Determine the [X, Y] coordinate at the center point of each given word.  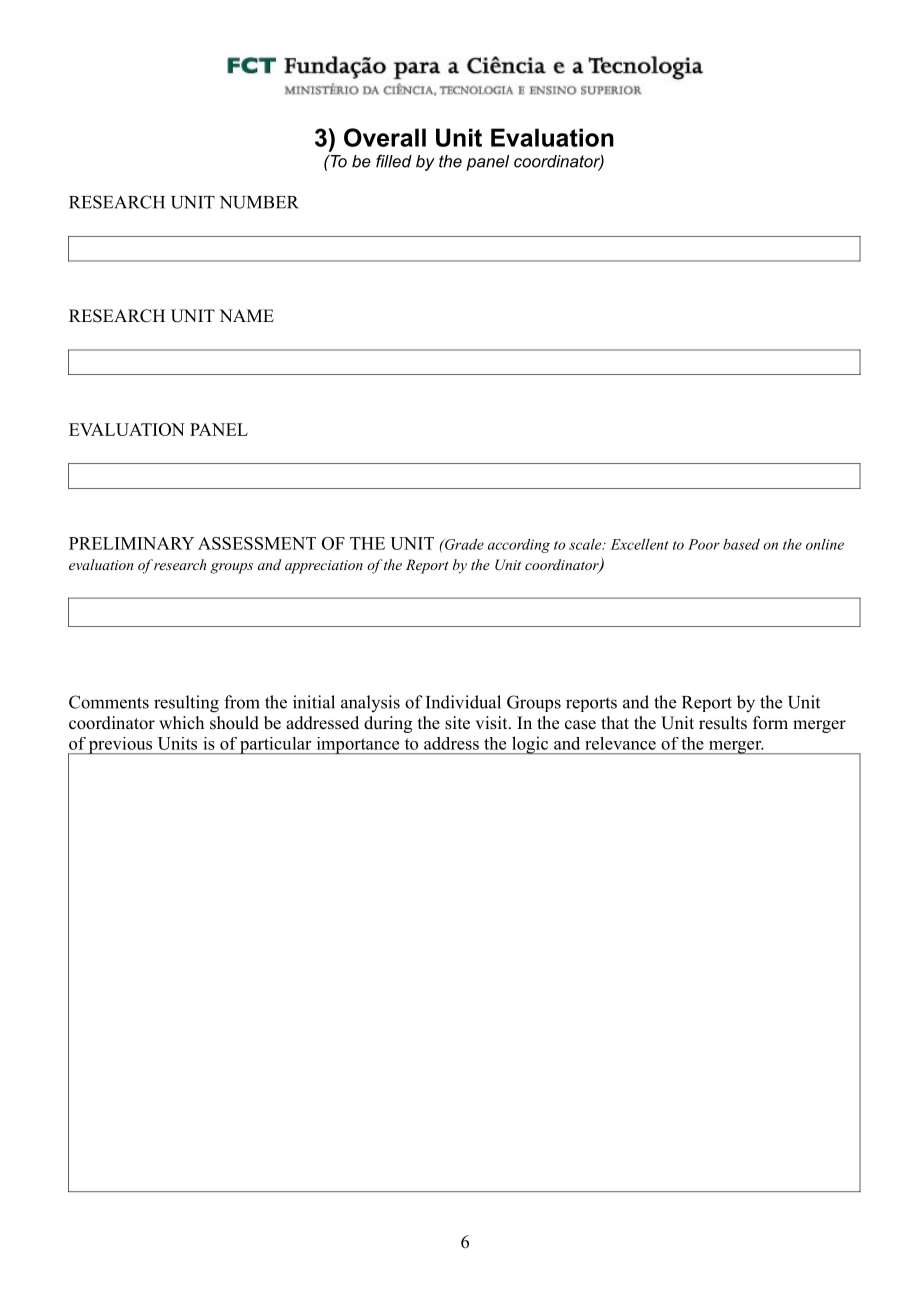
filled [394, 161]
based [741, 544]
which [181, 722]
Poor [704, 544]
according [519, 546]
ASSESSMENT [257, 543]
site [457, 723]
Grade [463, 544]
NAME [246, 315]
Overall [385, 137]
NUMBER [259, 202]
